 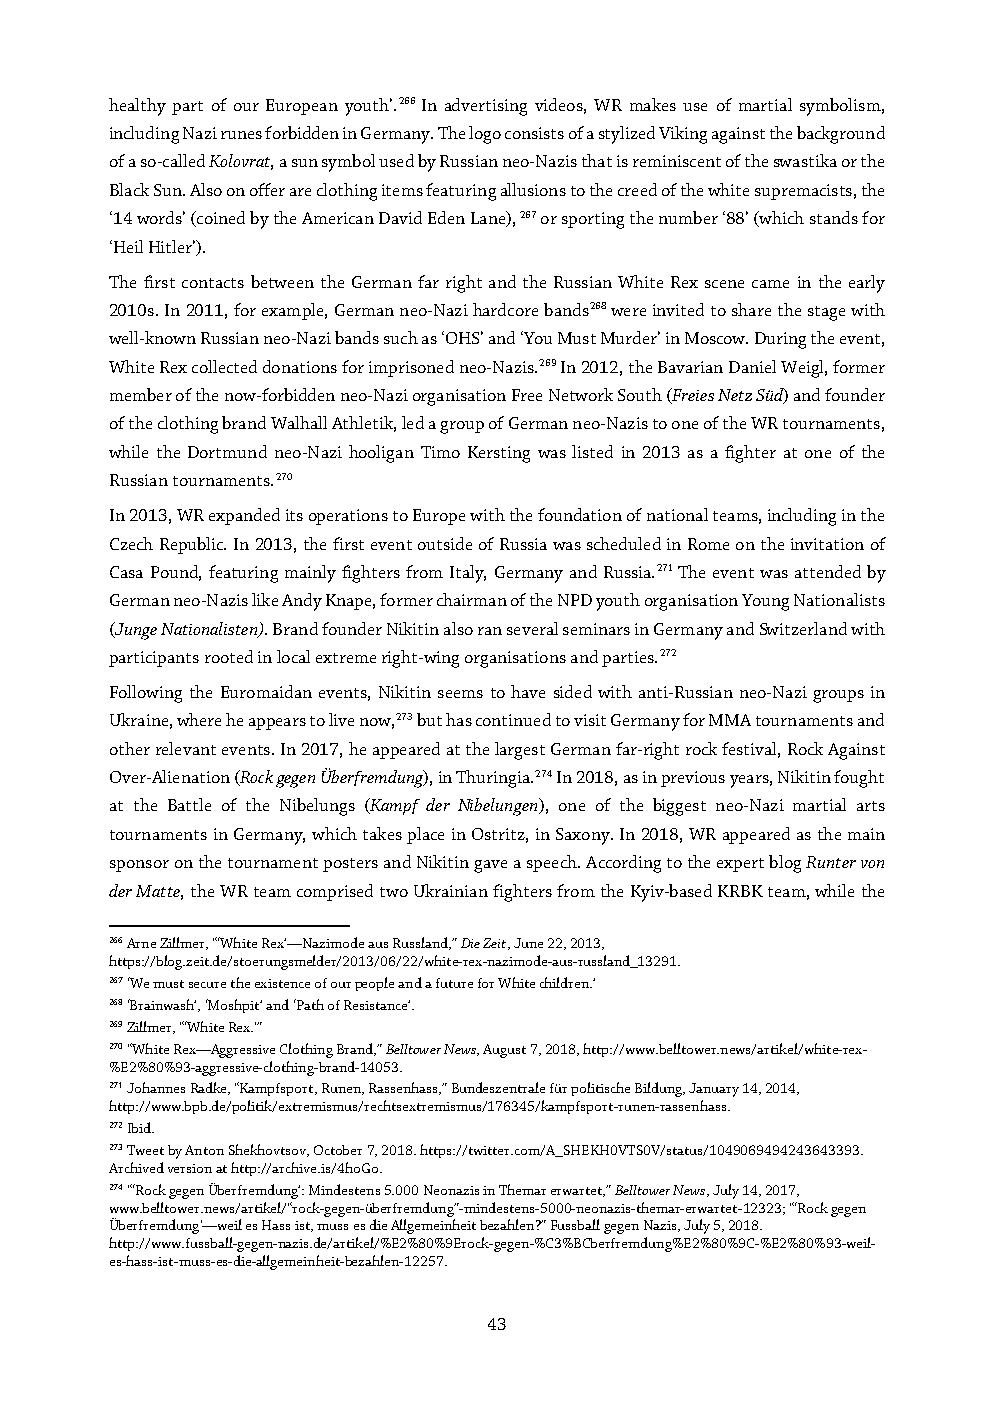 I want to click on swastika, so click(x=805, y=160).
